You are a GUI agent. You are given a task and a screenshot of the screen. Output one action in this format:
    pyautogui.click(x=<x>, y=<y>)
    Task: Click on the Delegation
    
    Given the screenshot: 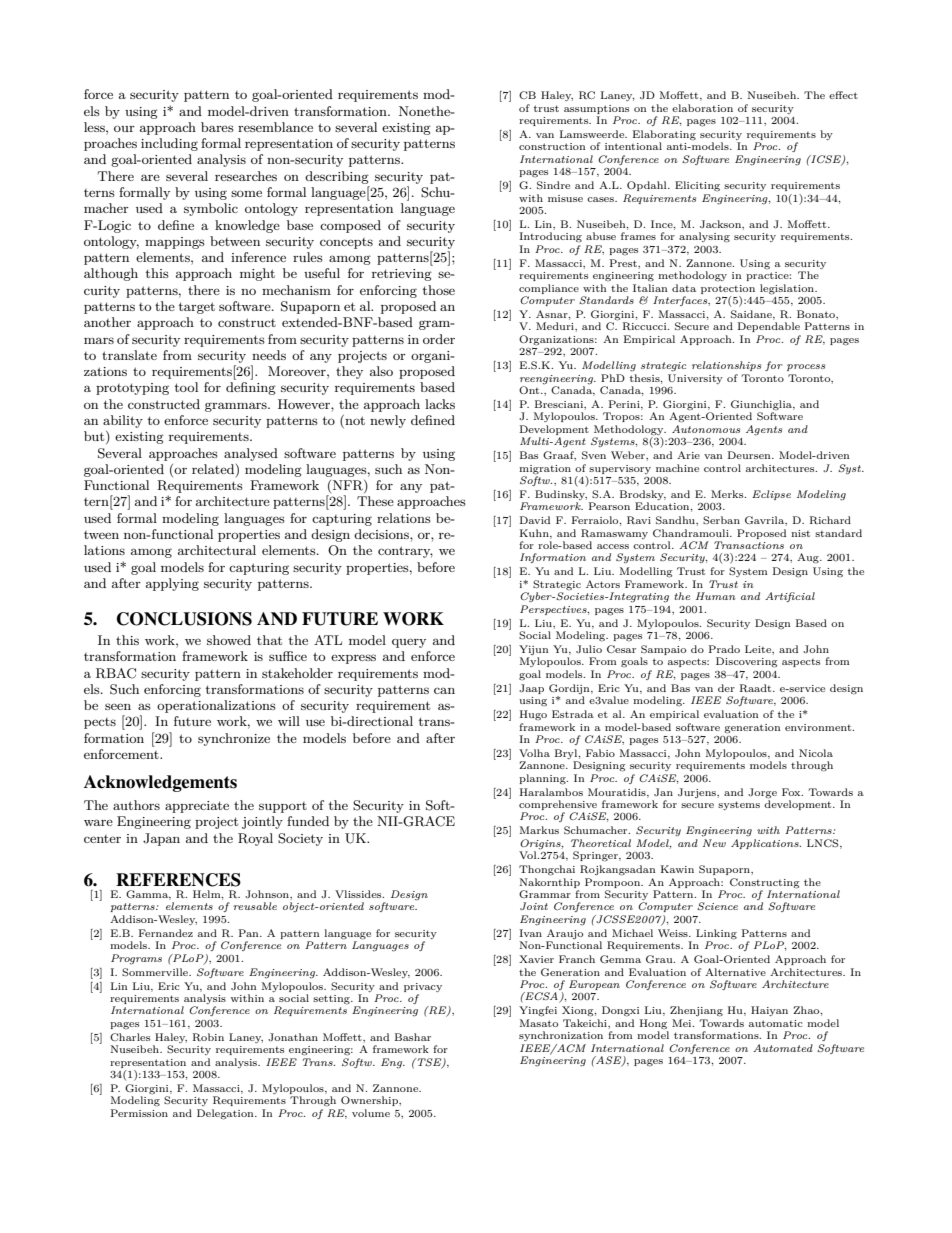 What is the action you would take?
    pyautogui.click(x=226, y=1114)
